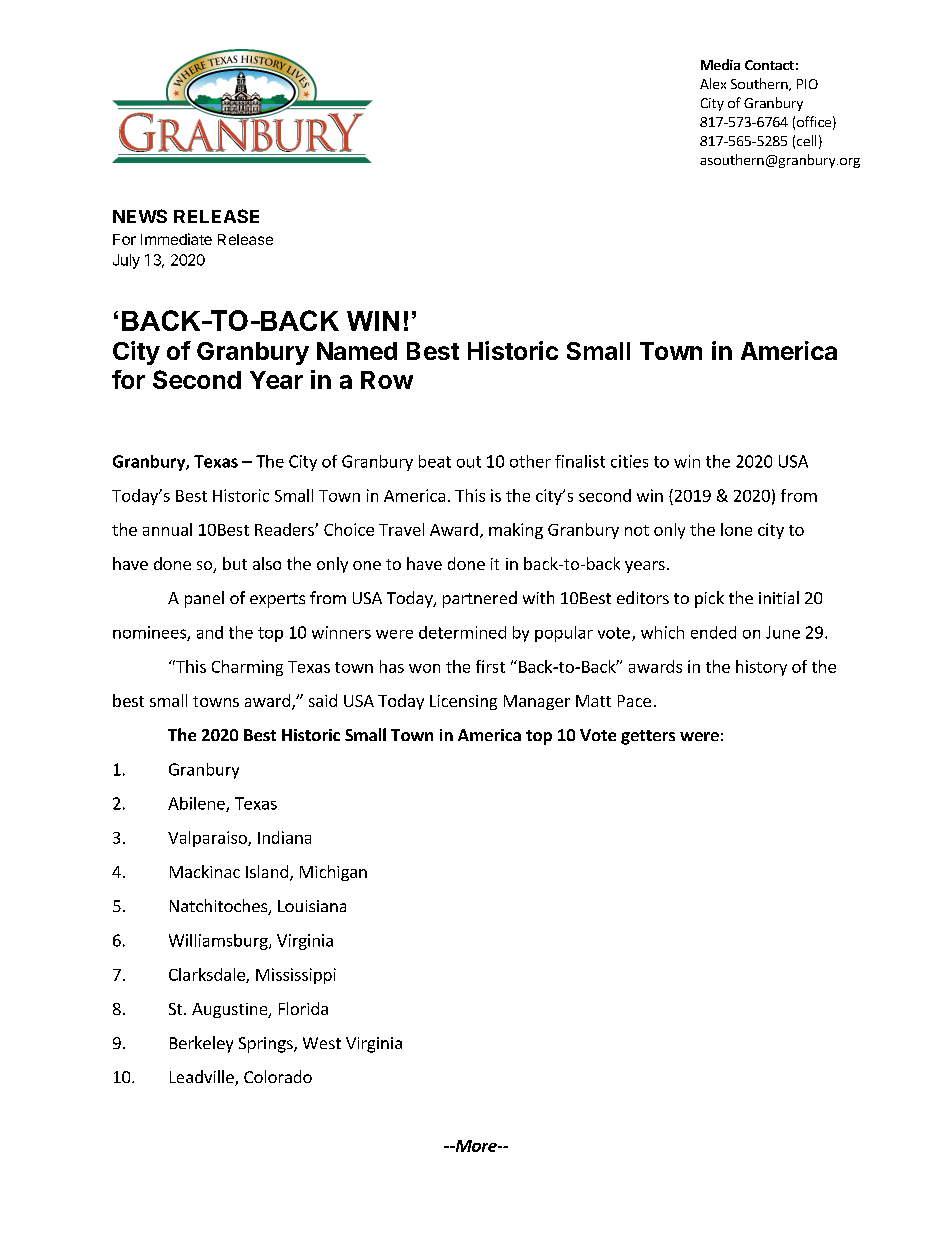 The width and height of the image is (952, 1233). What do you see at coordinates (769, 65) in the image?
I see `Contact` at bounding box center [769, 65].
